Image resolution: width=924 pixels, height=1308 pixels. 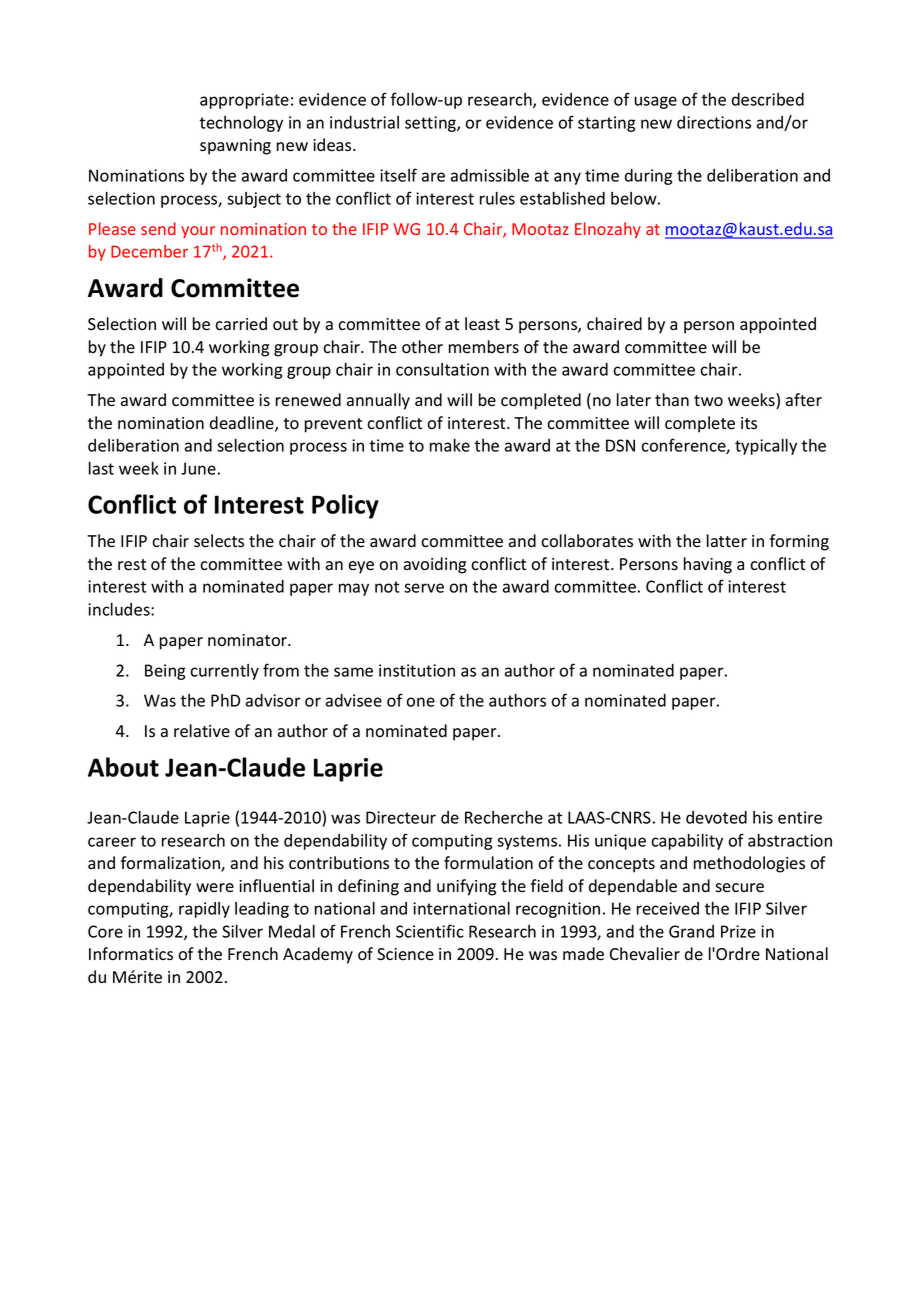 What do you see at coordinates (204, 910) in the screenshot?
I see `rapidly` at bounding box center [204, 910].
